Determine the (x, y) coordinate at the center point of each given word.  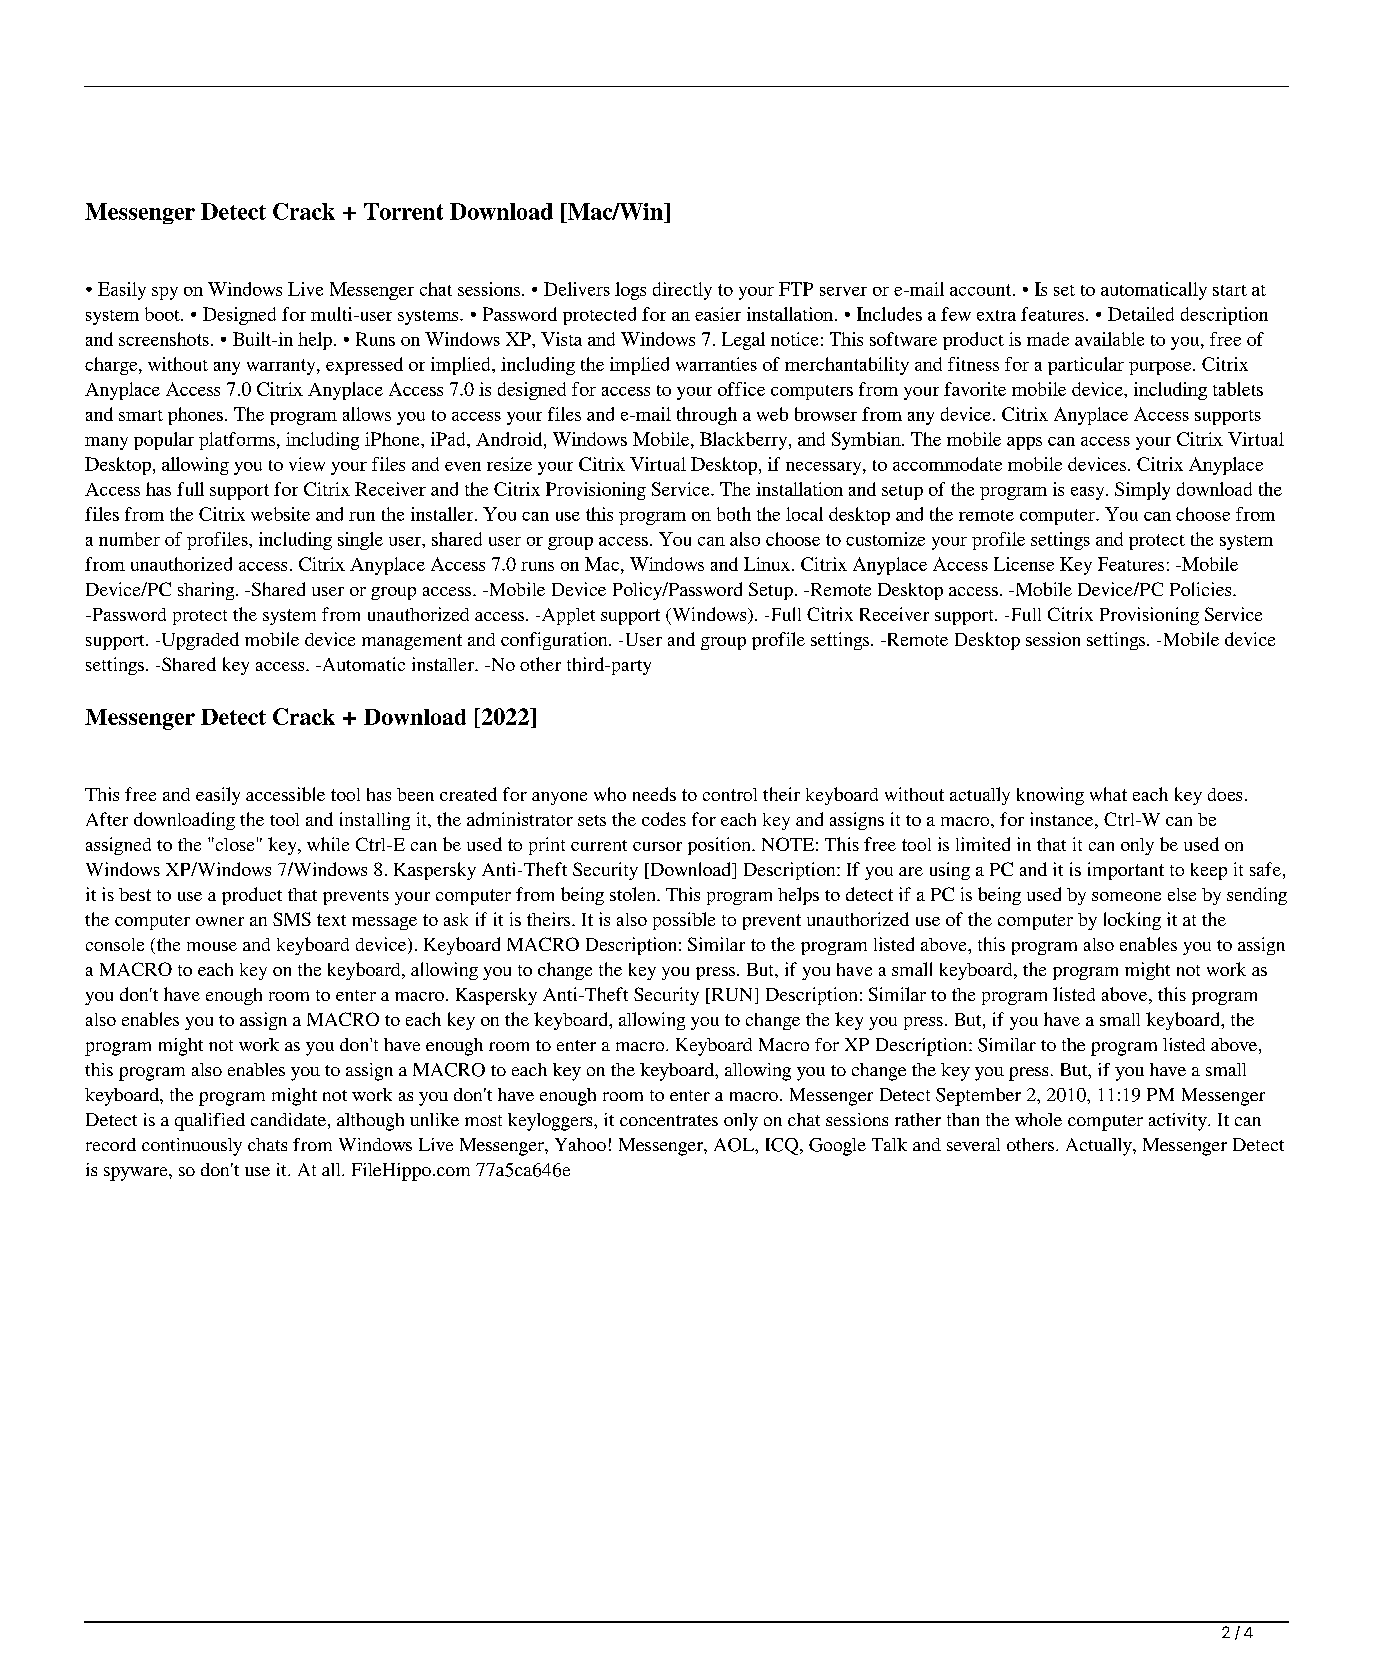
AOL (735, 1145)
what (1108, 794)
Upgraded (199, 641)
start (1230, 290)
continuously (192, 1147)
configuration (555, 641)
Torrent (403, 211)
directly (682, 291)
